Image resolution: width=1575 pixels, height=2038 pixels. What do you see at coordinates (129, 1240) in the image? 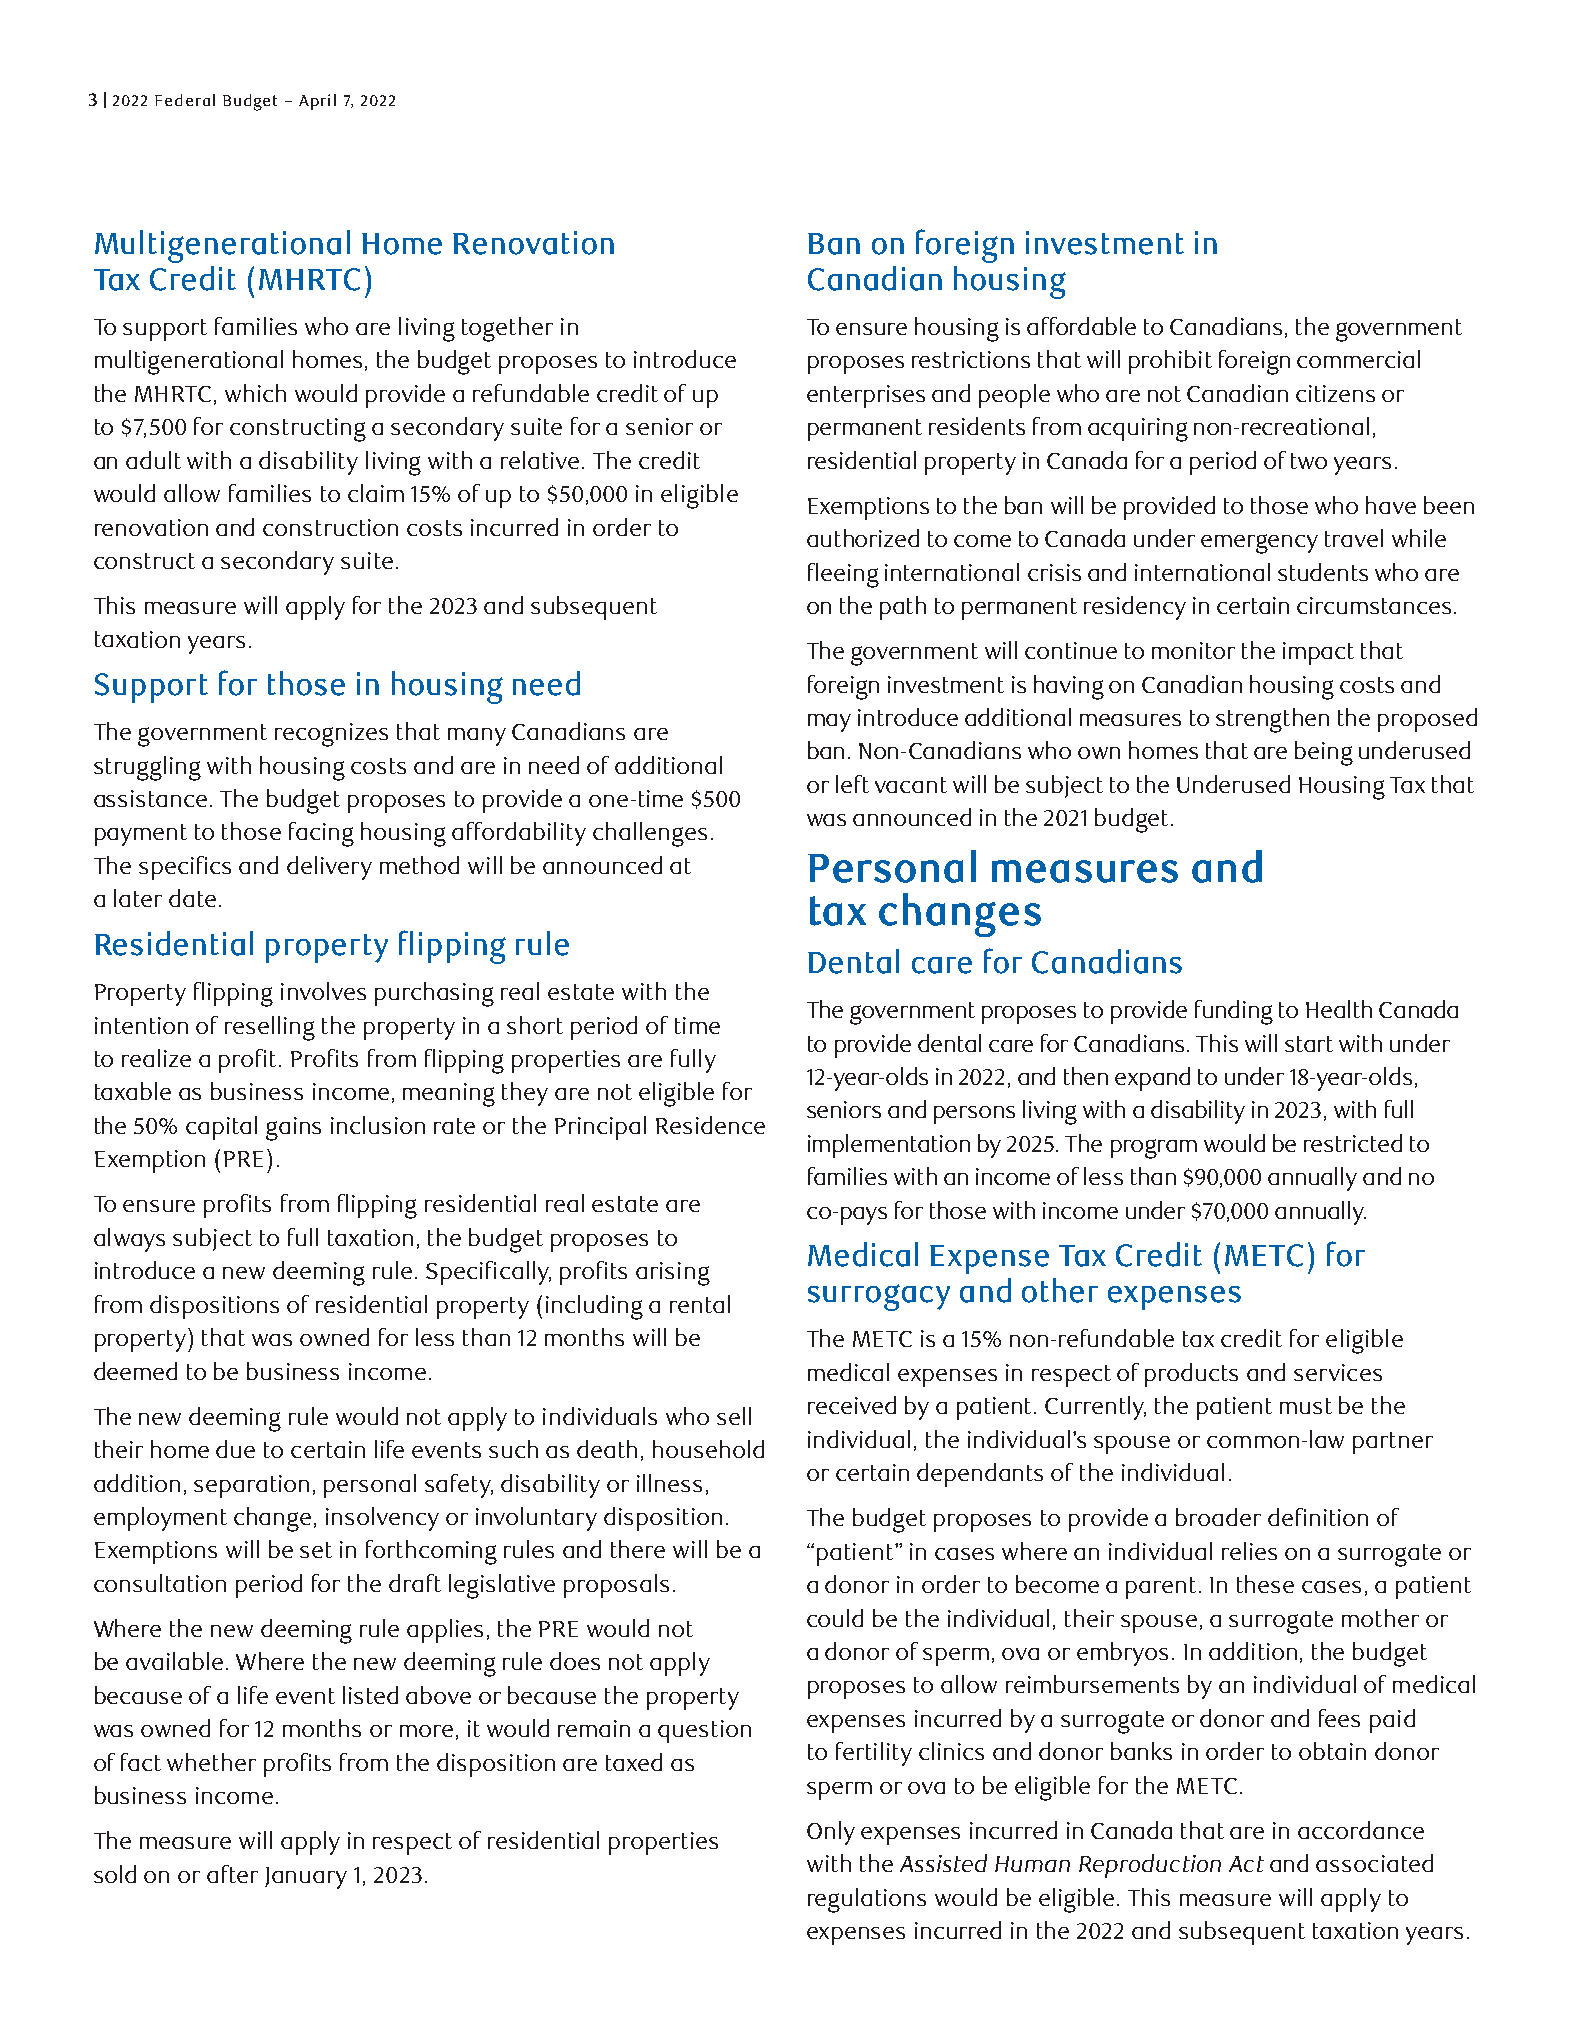
I see `always` at bounding box center [129, 1240].
